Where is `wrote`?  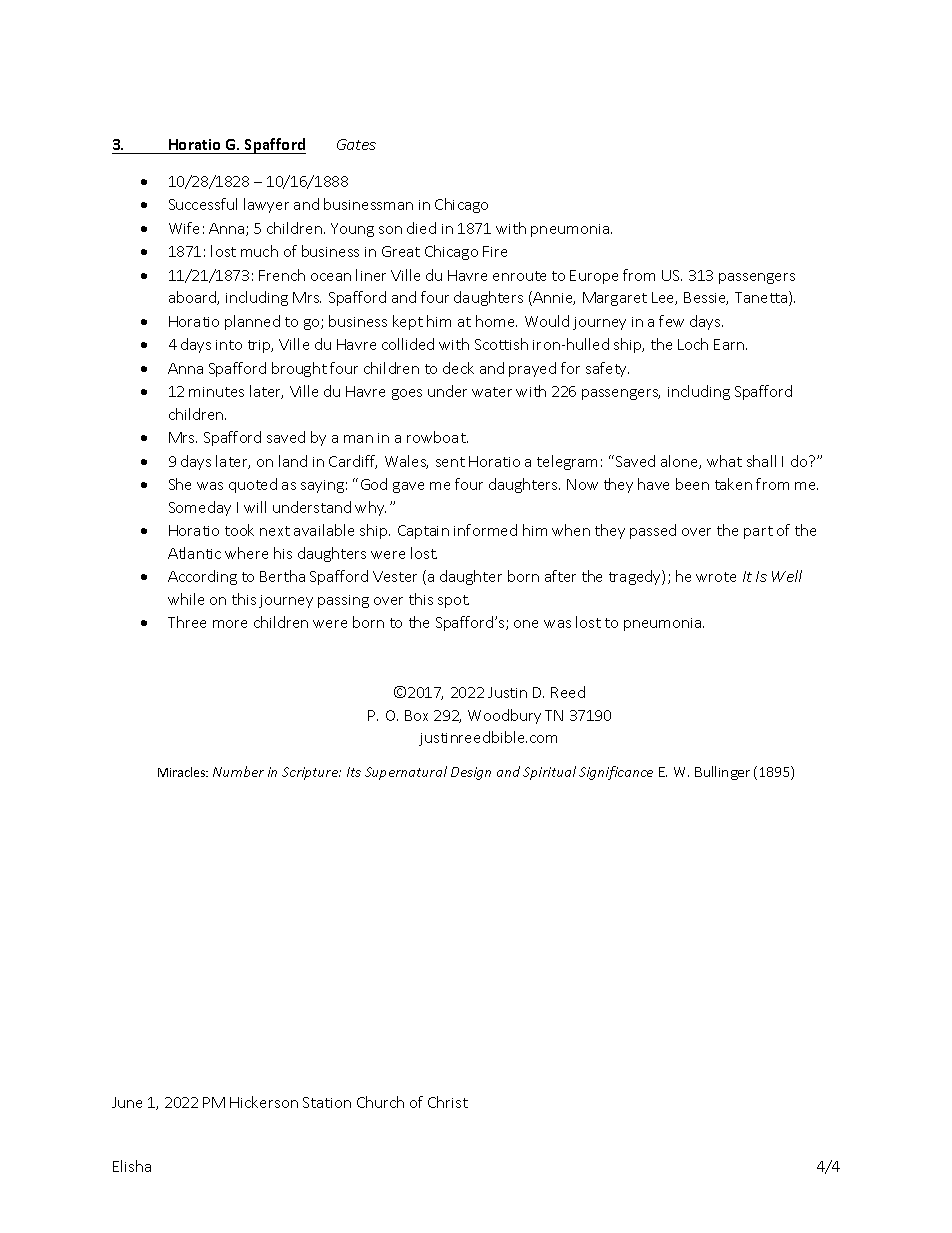
wrote is located at coordinates (716, 577).
